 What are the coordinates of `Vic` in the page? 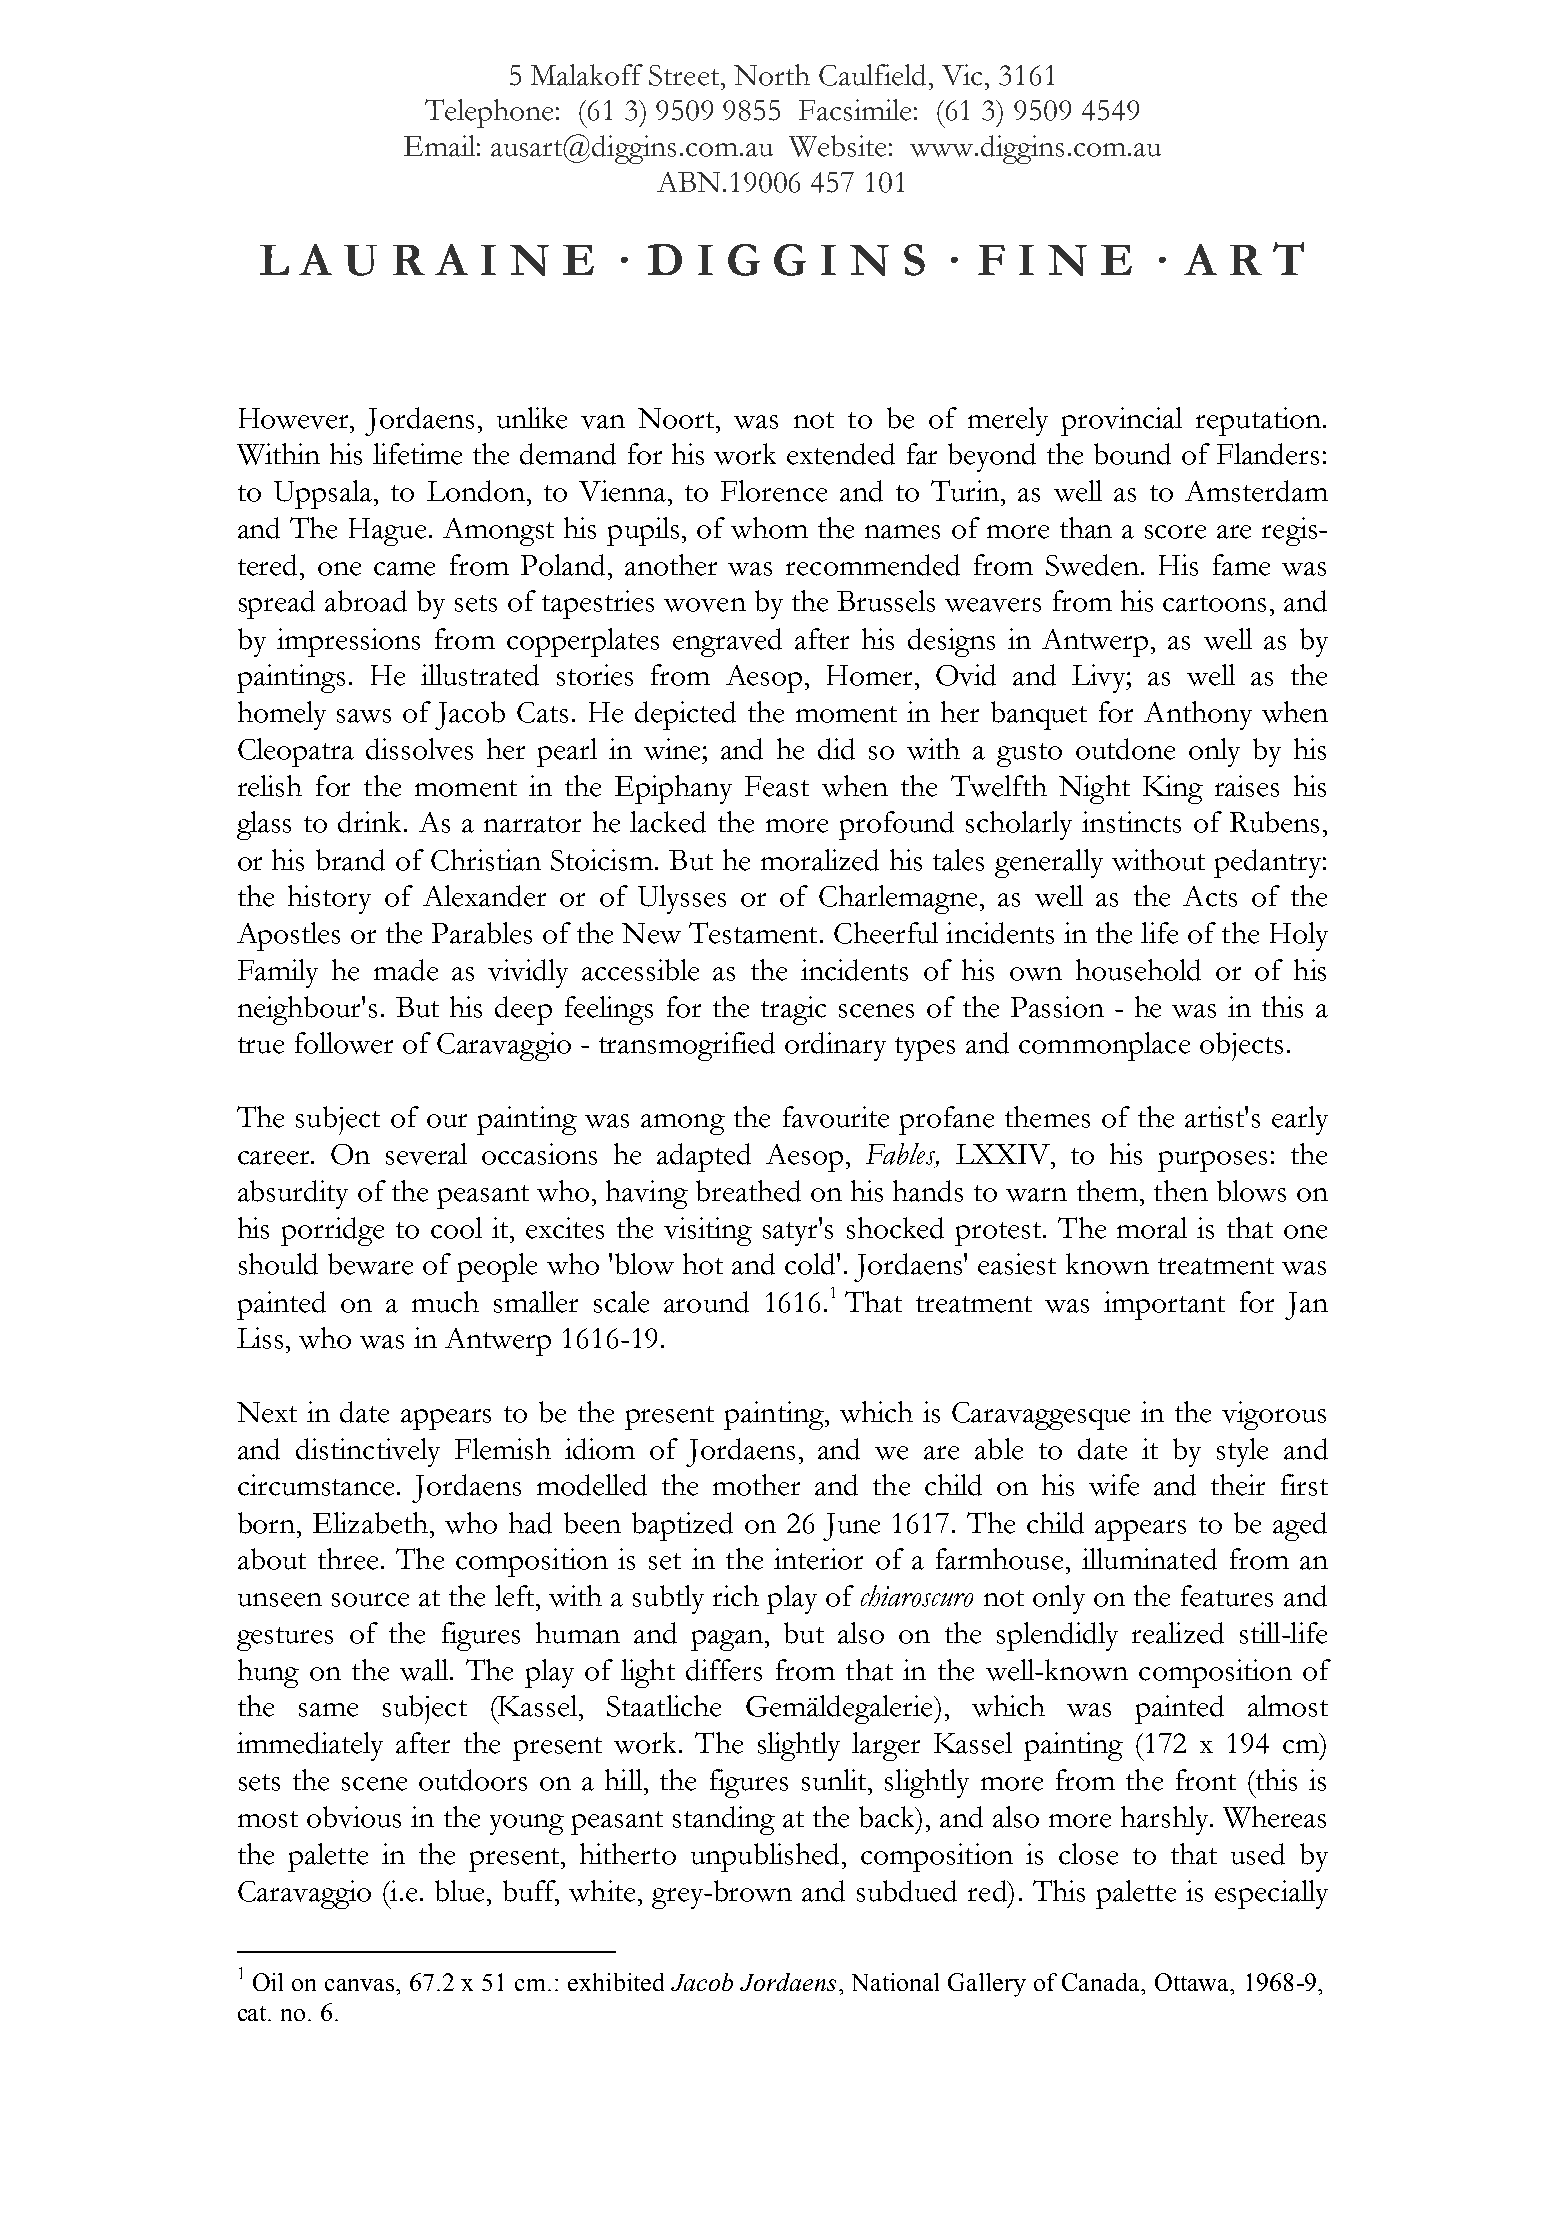 It's located at (962, 75).
